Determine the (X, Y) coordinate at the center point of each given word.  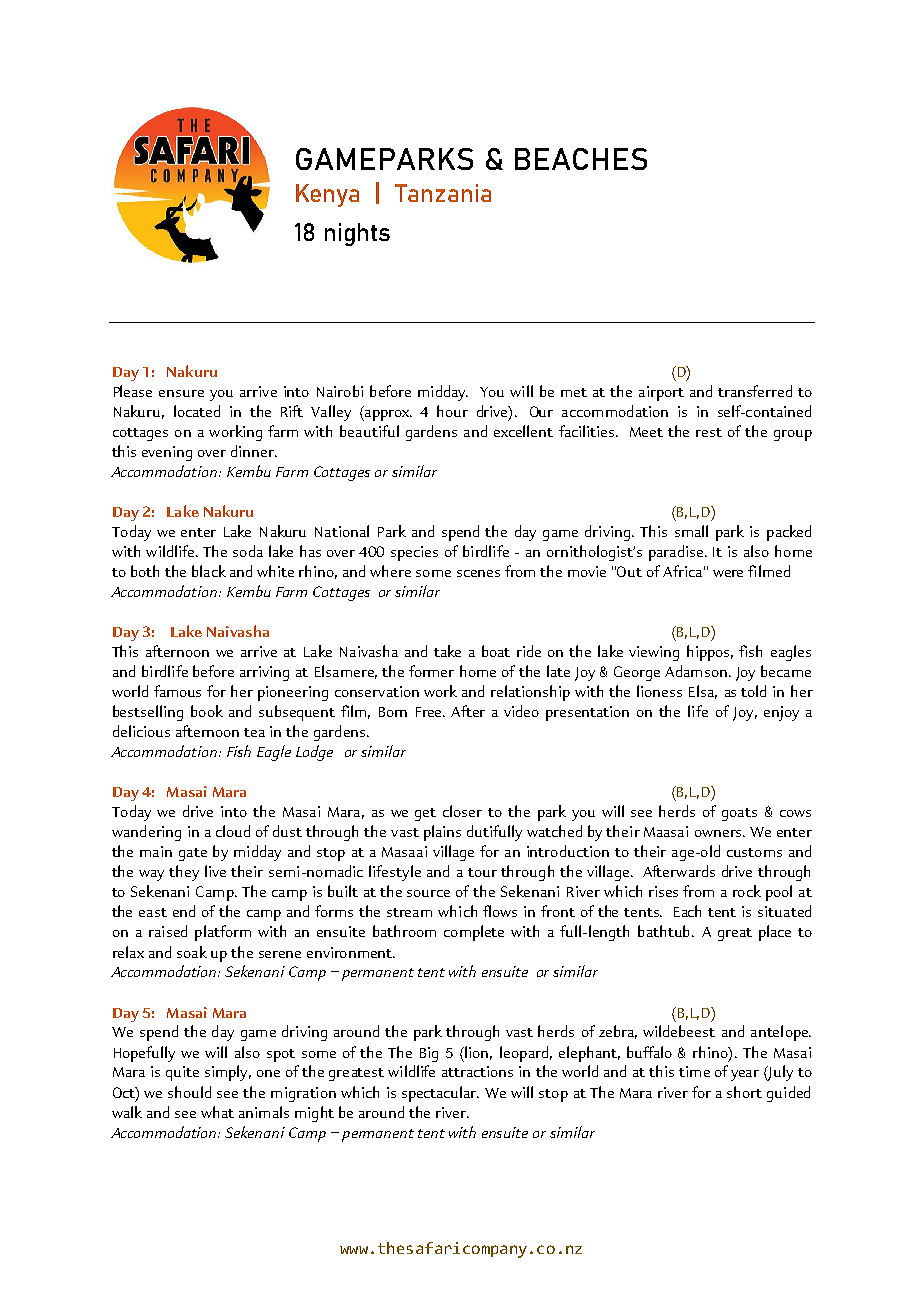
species (414, 553)
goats (739, 814)
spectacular (440, 1094)
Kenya (327, 195)
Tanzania (443, 193)
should (189, 1092)
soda (248, 551)
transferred (755, 391)
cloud (233, 831)
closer (462, 811)
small (691, 531)
